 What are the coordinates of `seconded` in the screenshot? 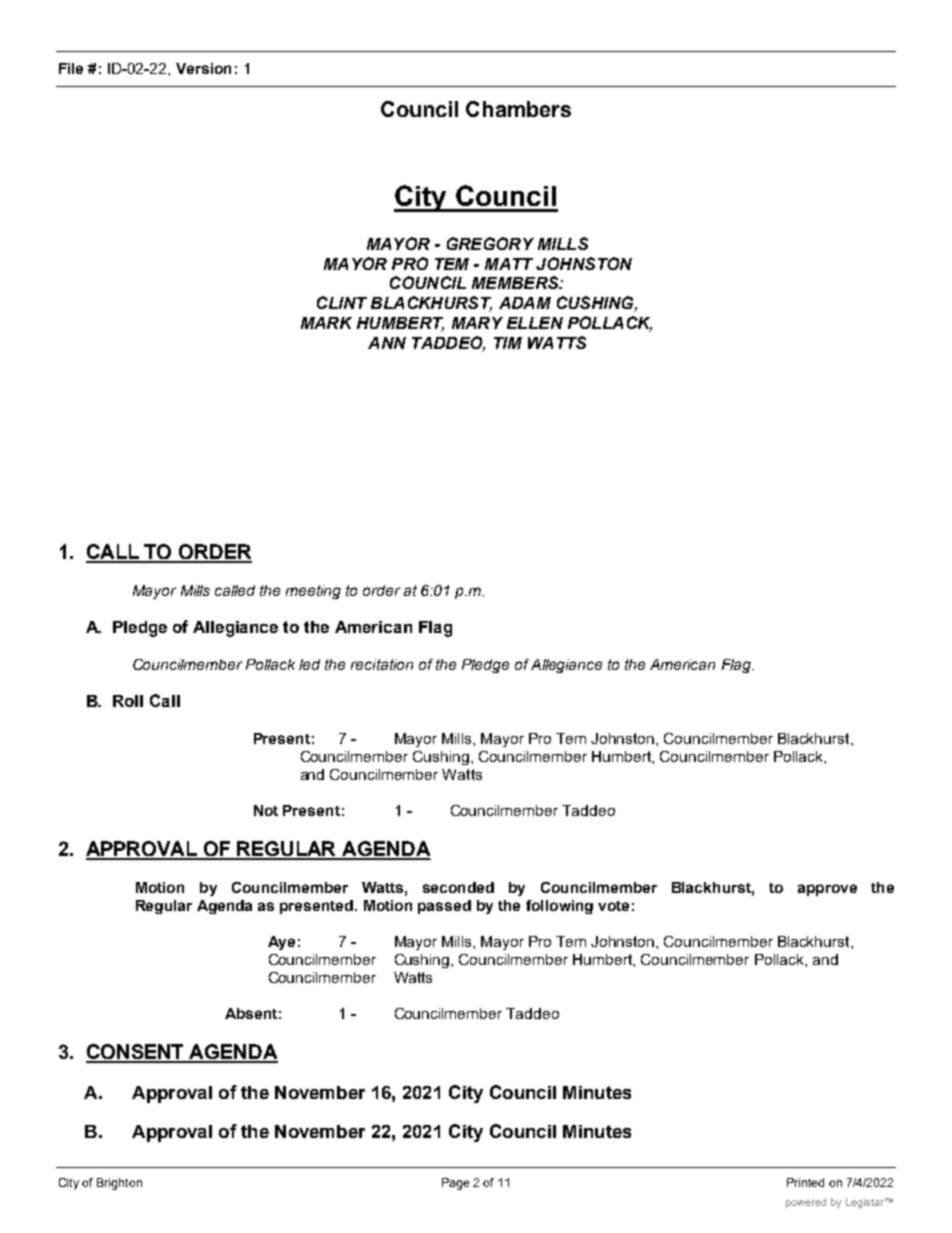 It's located at (458, 887).
